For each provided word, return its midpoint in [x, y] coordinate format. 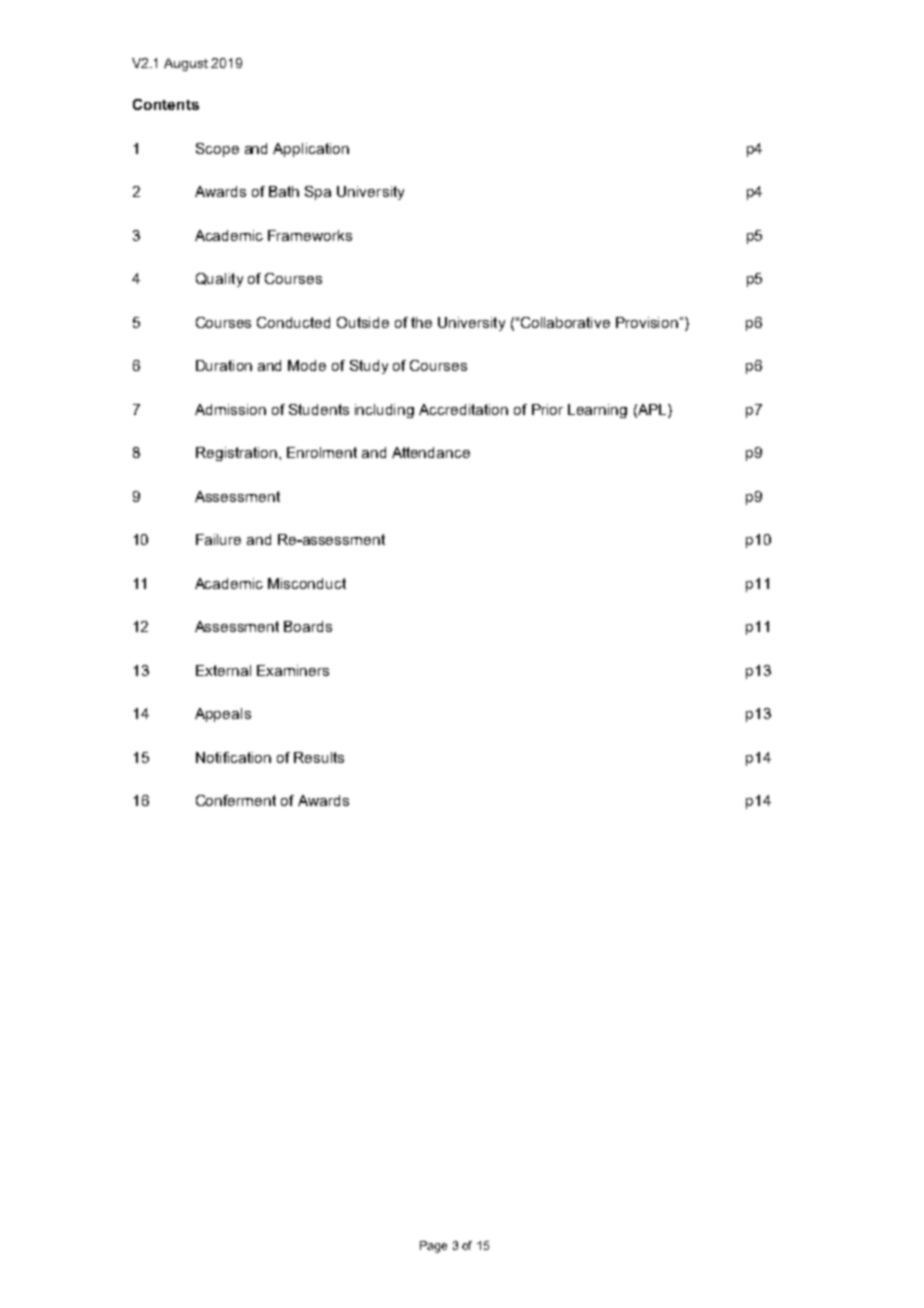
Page [433, 1247]
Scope [217, 150]
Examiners [293, 670]
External [223, 670]
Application [311, 150]
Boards [308, 626]
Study [369, 367]
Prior [547, 409]
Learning [597, 411]
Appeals [223, 715]
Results [319, 757]
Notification [233, 757]
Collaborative [565, 322]
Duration [224, 365]
